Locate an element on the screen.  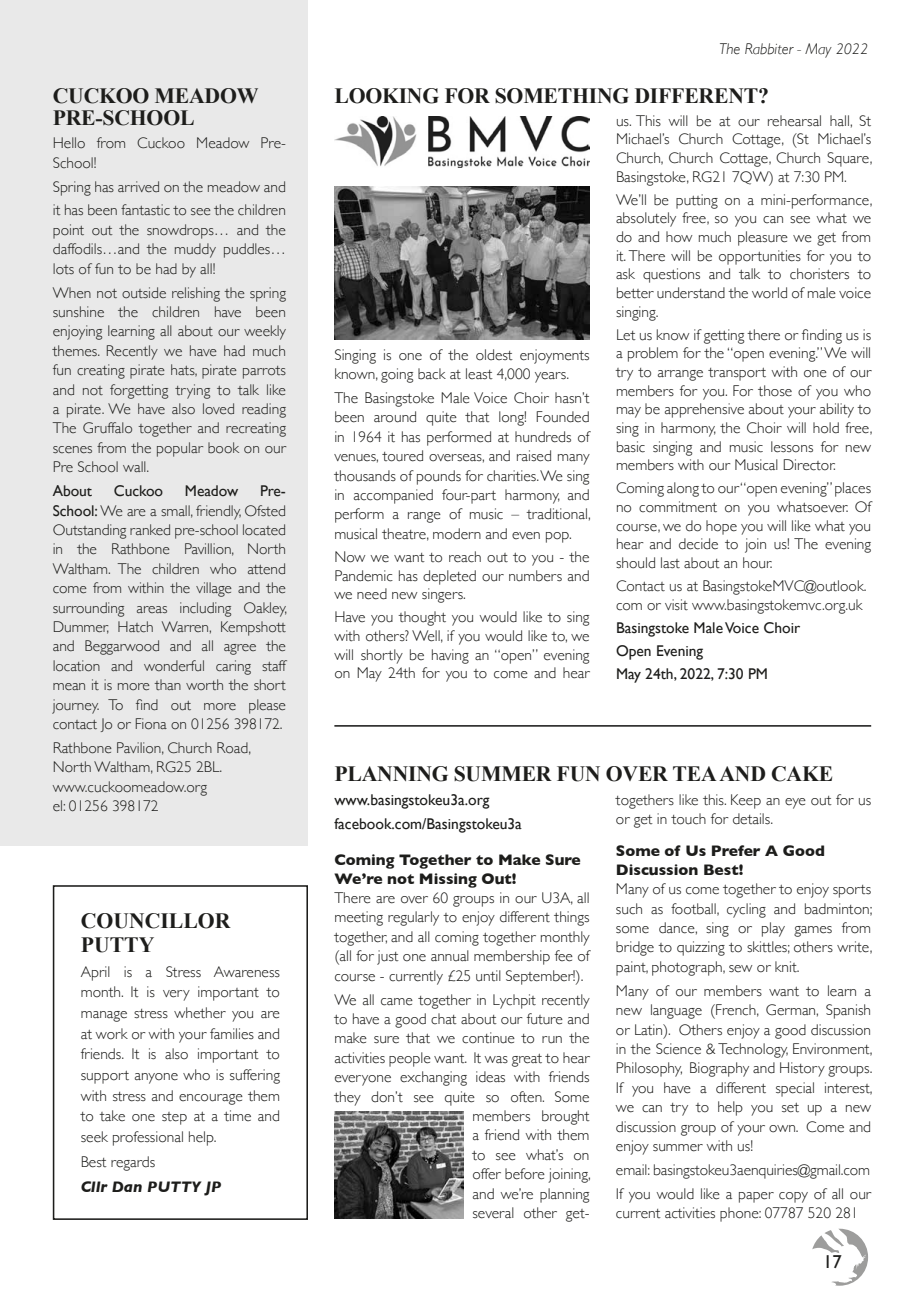
regards is located at coordinates (133, 1163).
